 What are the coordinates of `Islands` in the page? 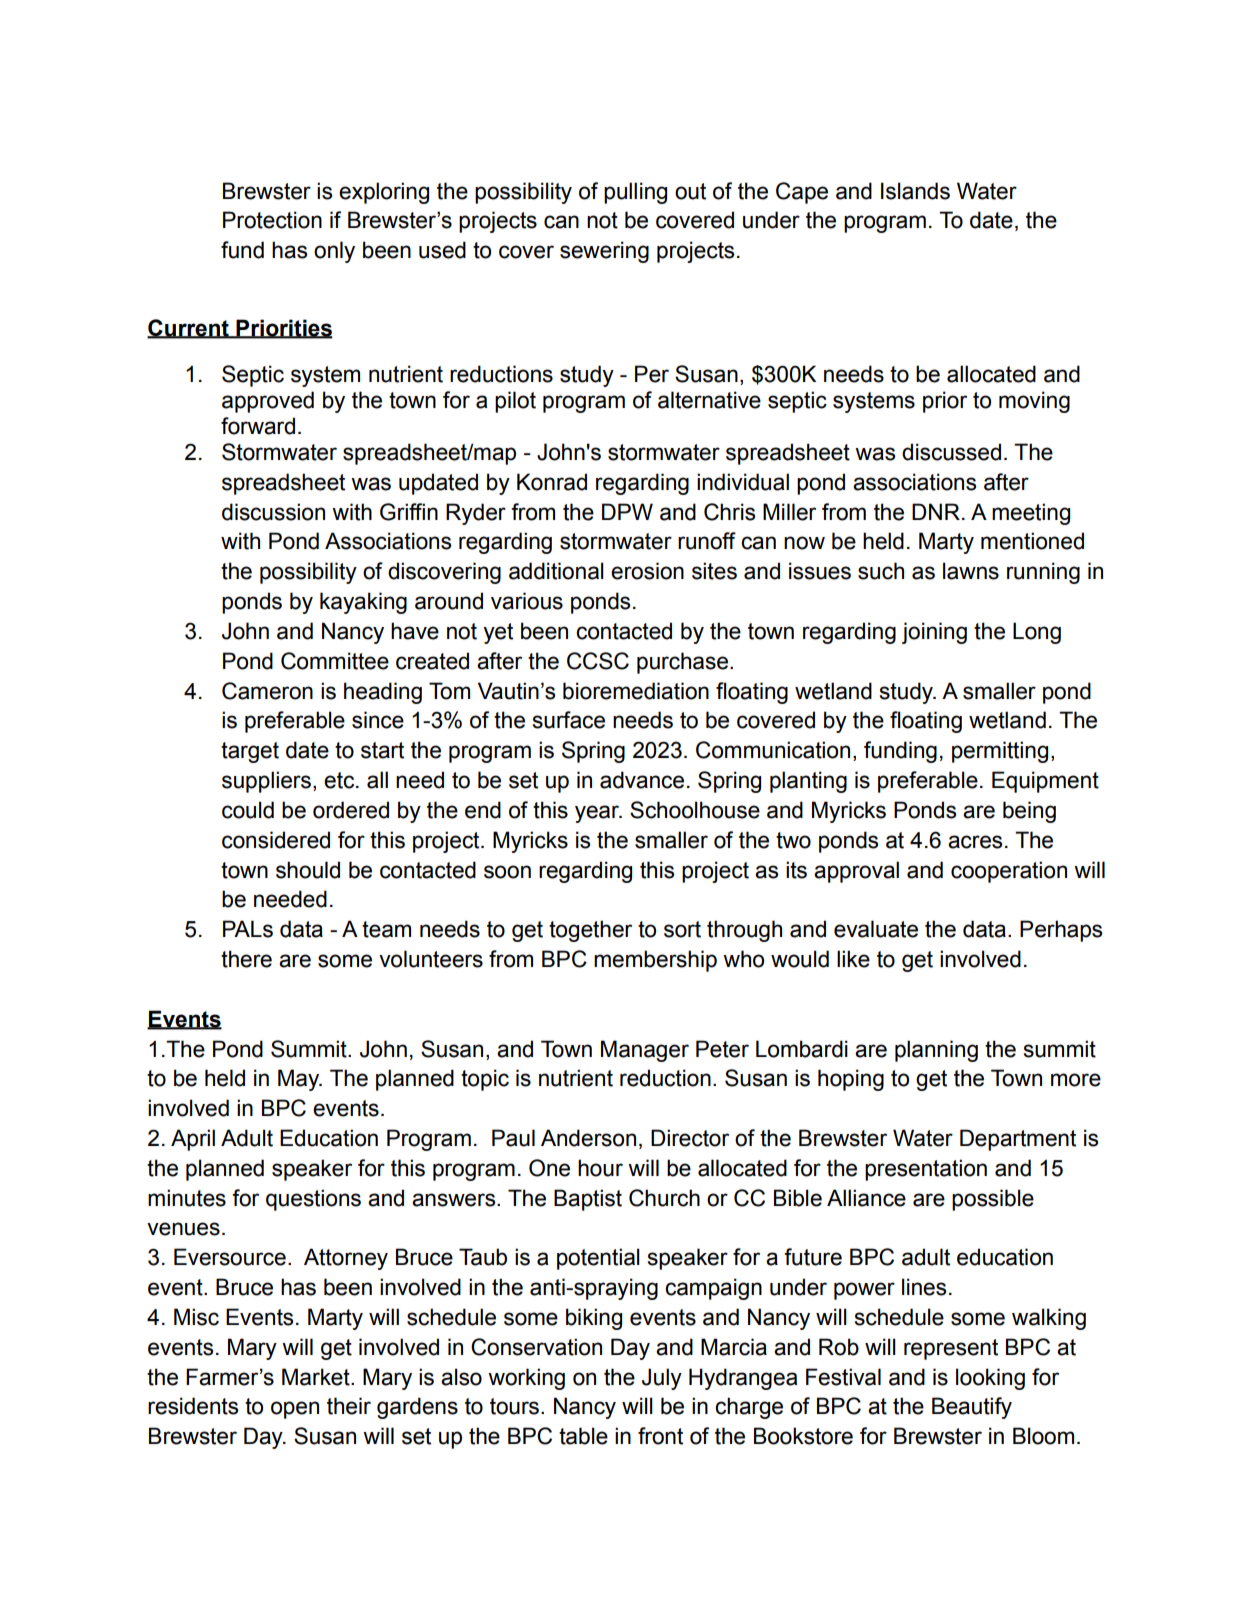 It's located at (915, 191).
